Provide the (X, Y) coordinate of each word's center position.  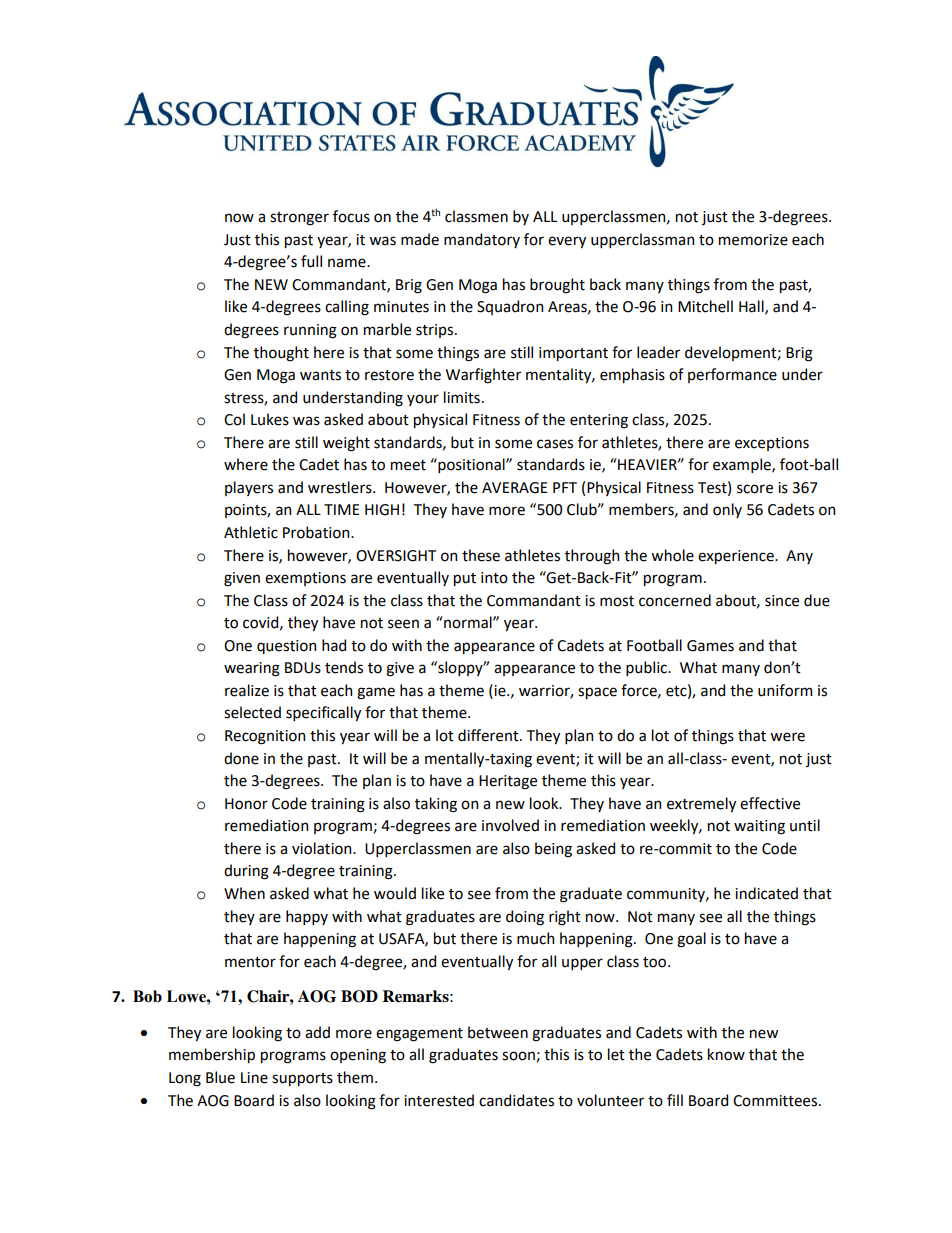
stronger (299, 219)
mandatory (482, 240)
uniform (785, 690)
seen (403, 624)
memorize (753, 240)
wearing (252, 669)
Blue (220, 1077)
